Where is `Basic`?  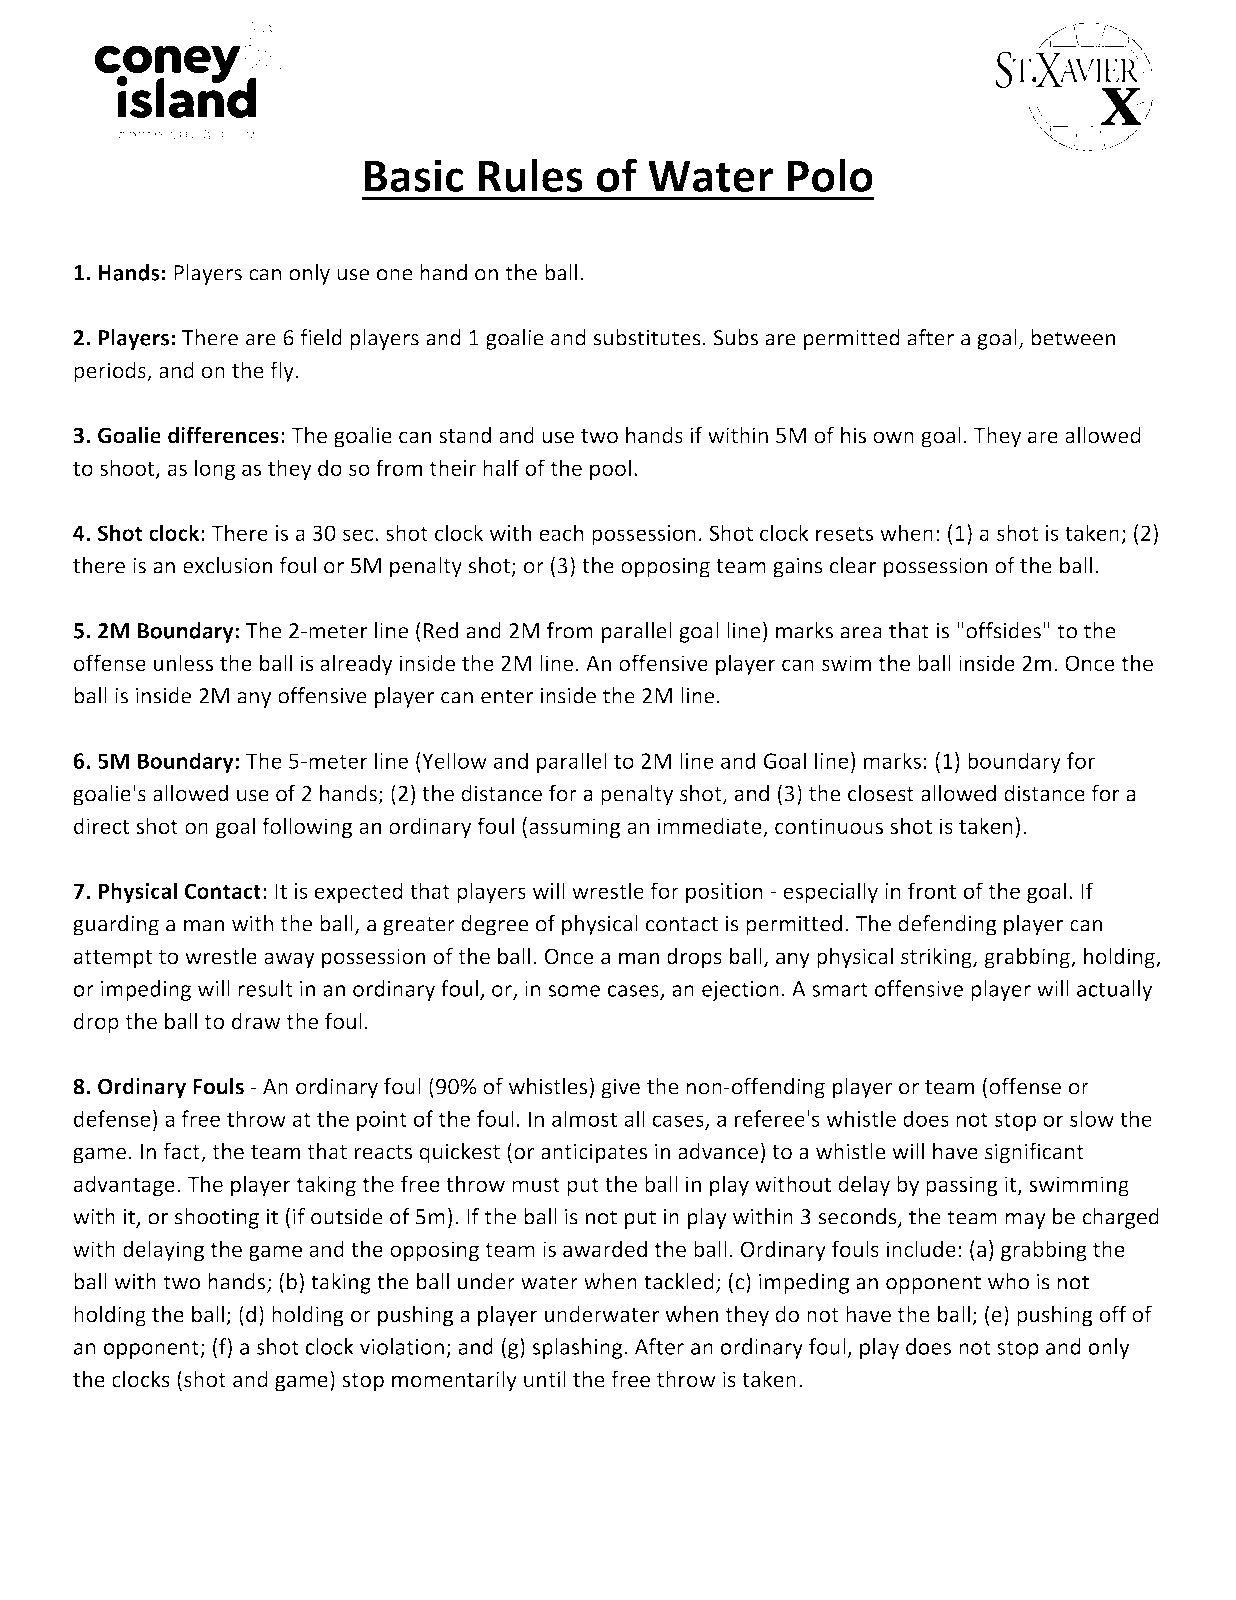 Basic is located at coordinates (414, 175).
